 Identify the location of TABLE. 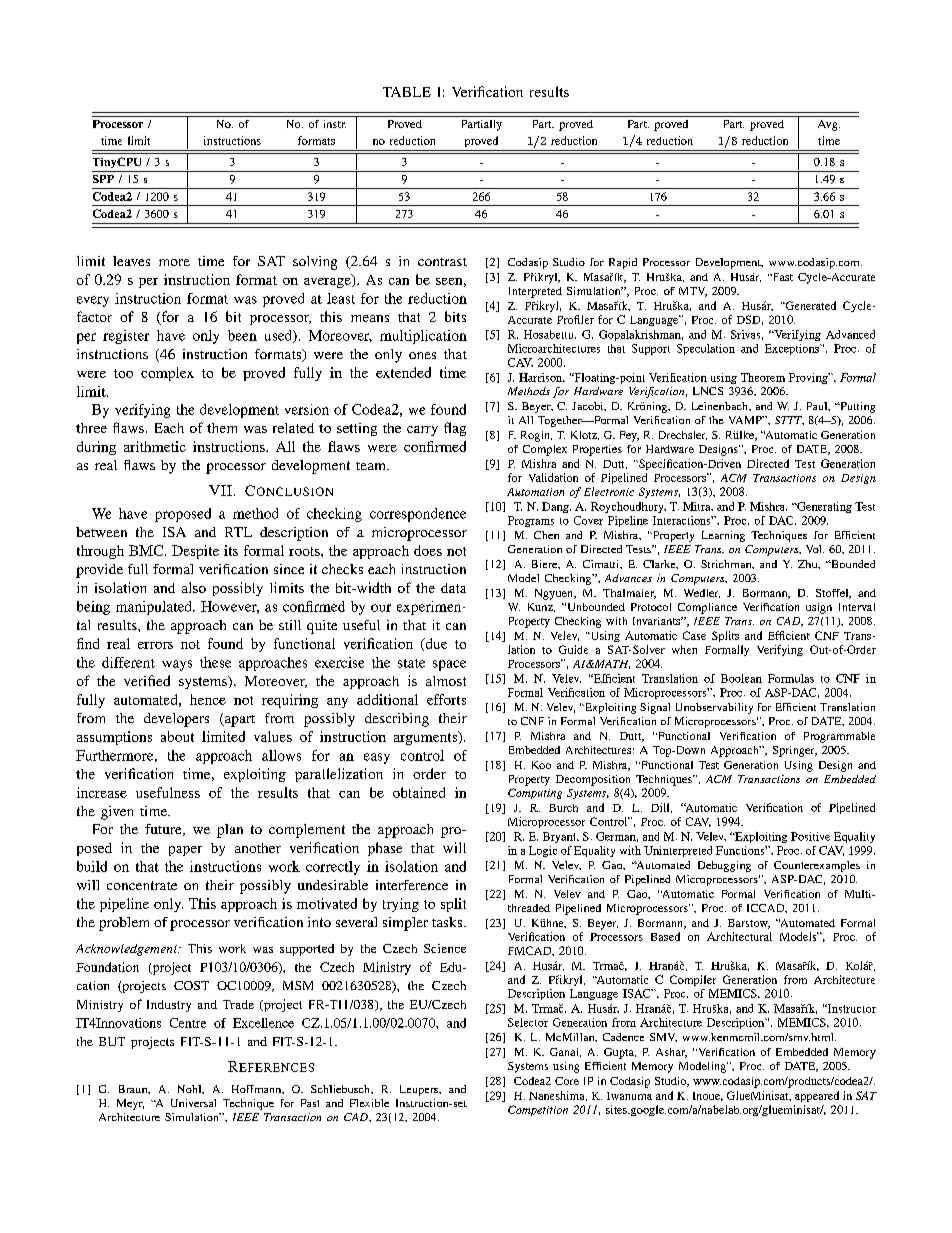
(407, 92).
